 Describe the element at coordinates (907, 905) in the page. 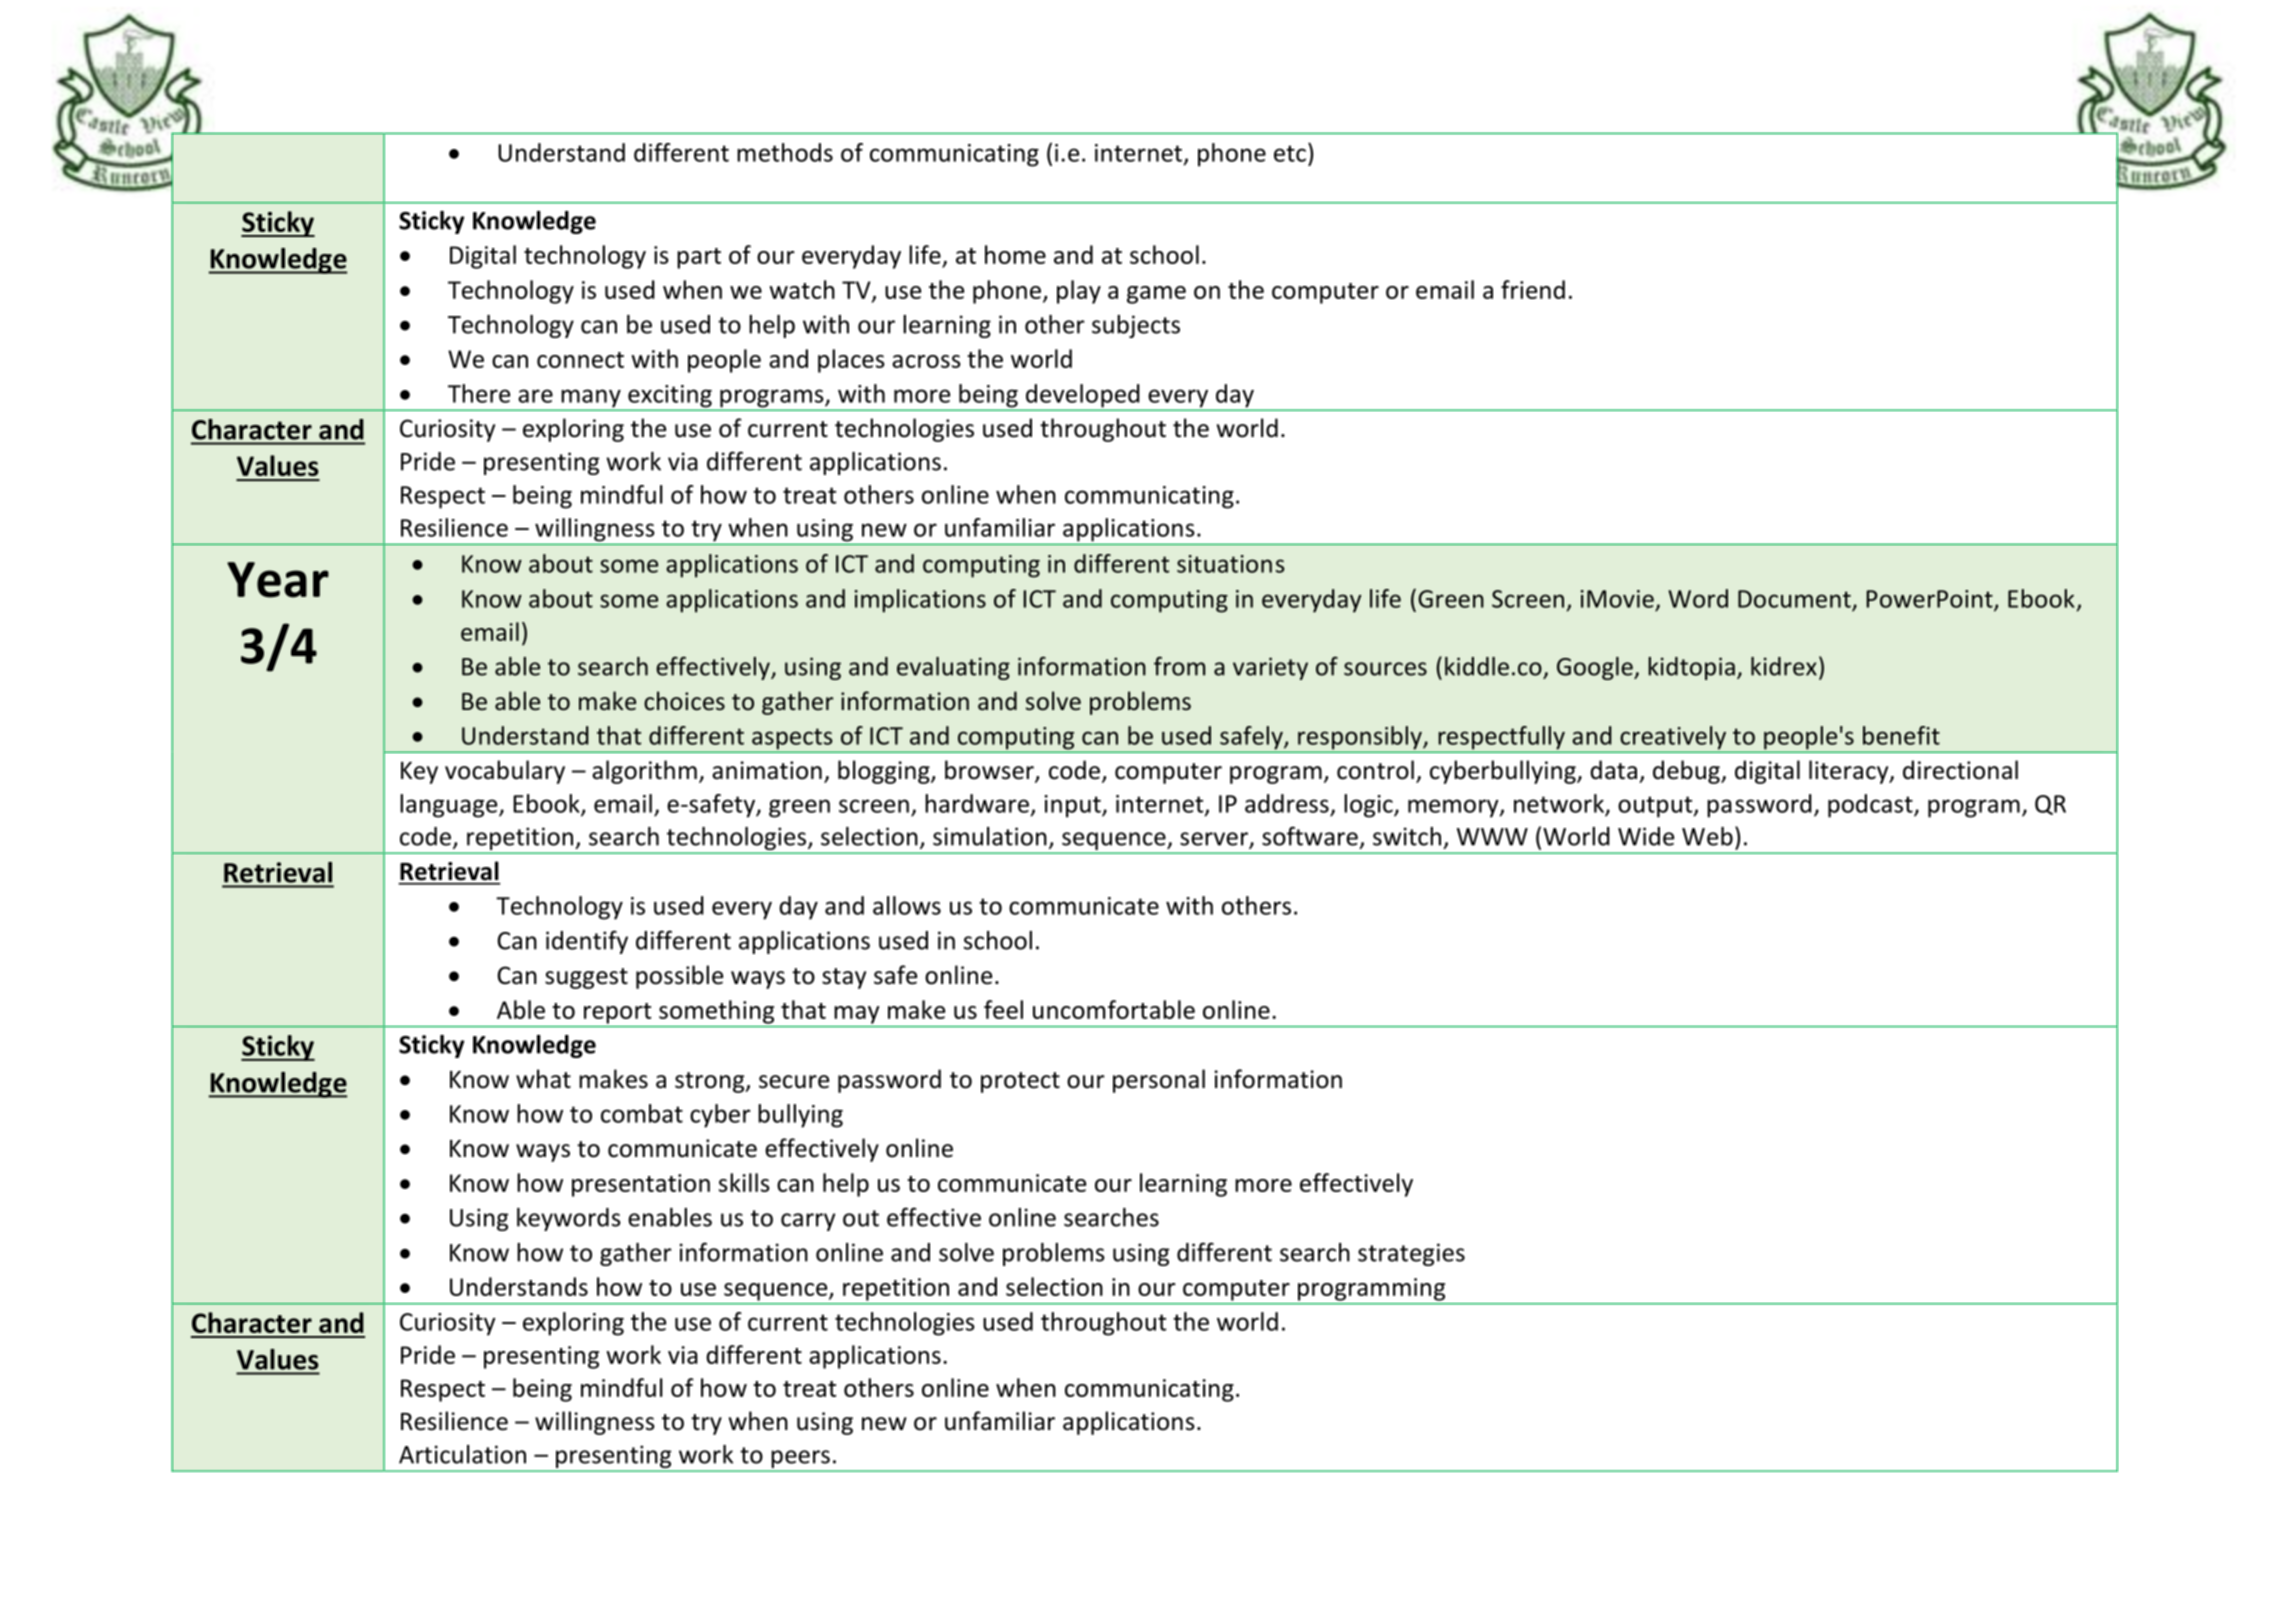

I see `allows` at that location.
